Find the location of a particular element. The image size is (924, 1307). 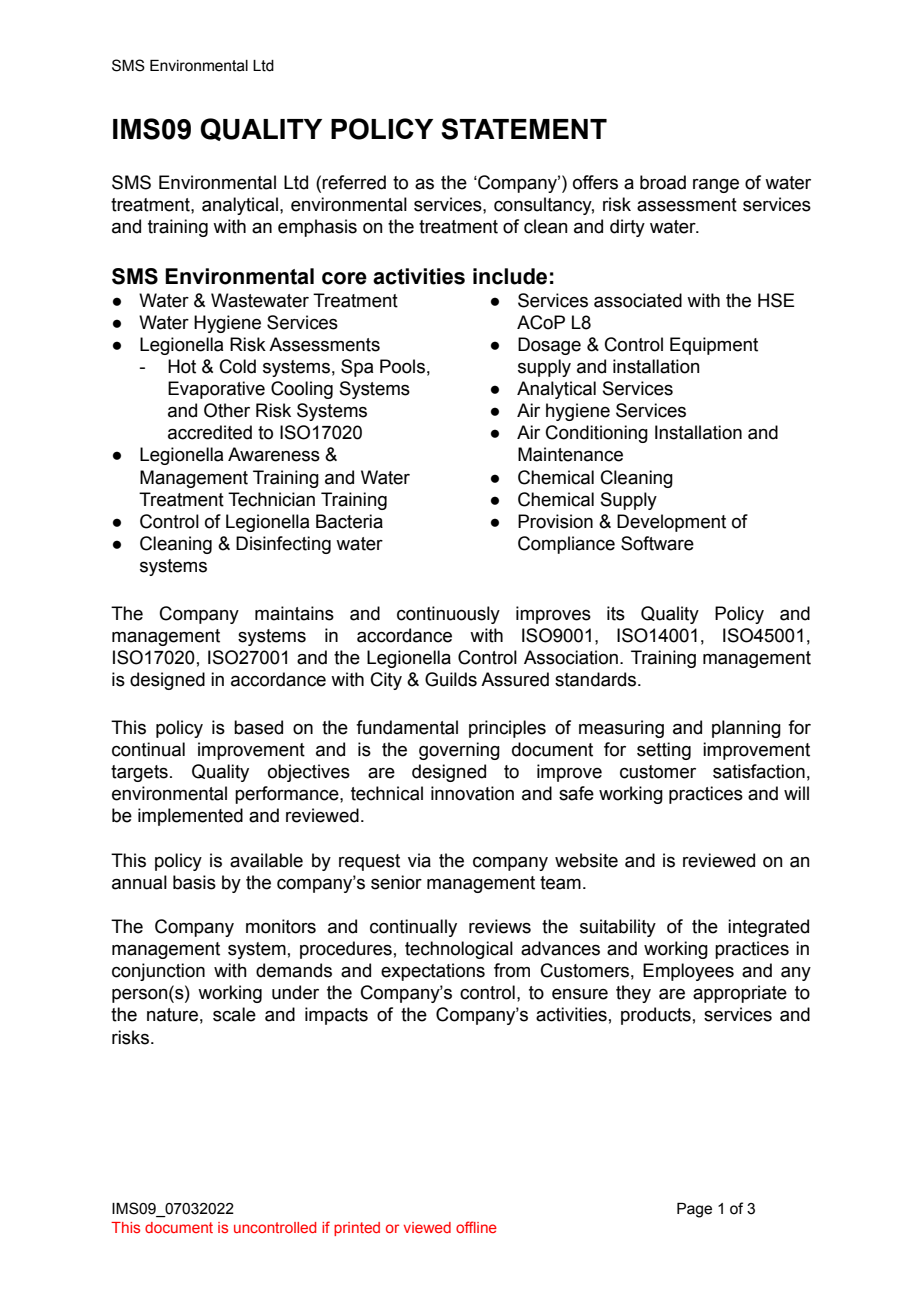

Guilds is located at coordinates (451, 679).
